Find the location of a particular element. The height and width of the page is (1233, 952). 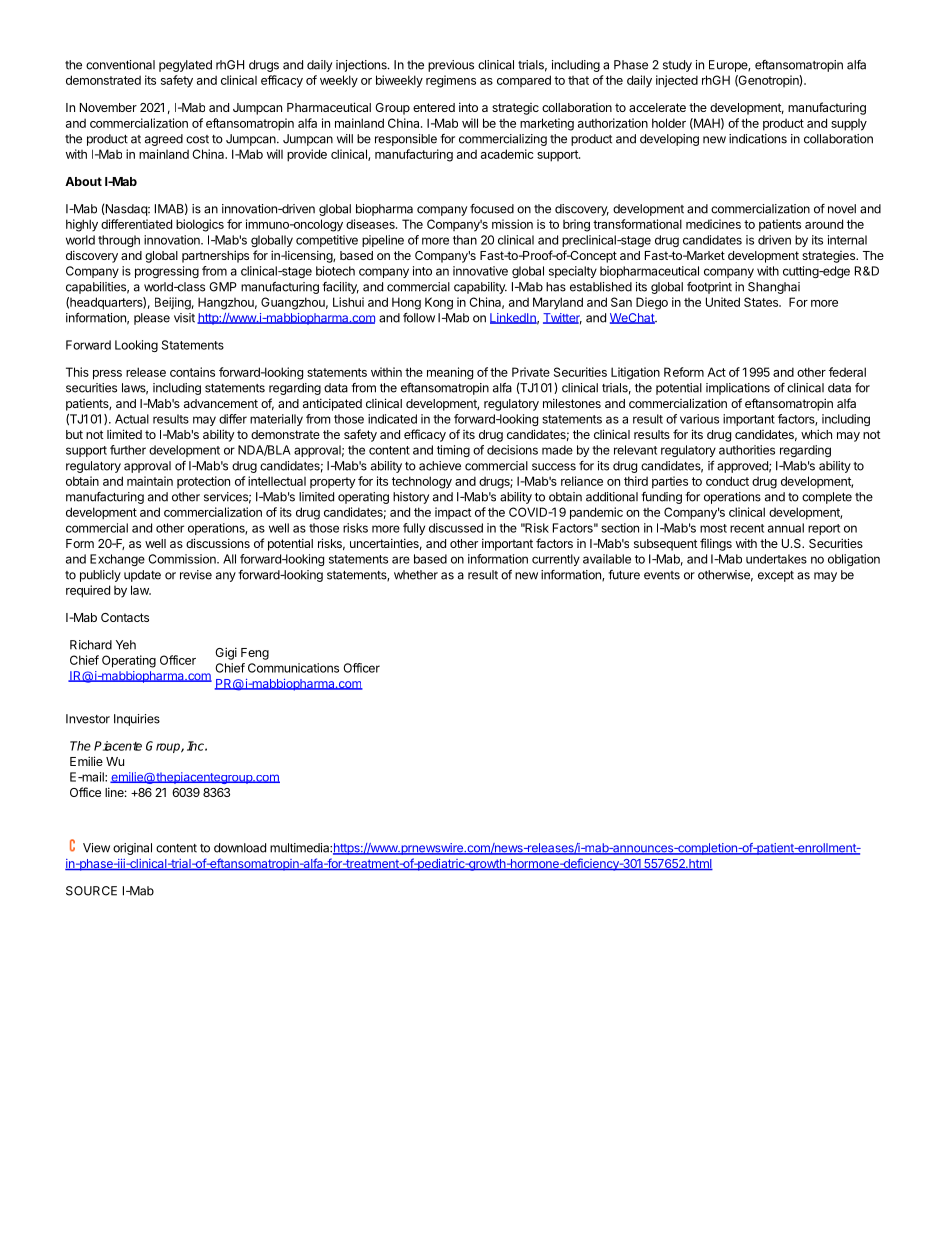

download is located at coordinates (240, 848).
